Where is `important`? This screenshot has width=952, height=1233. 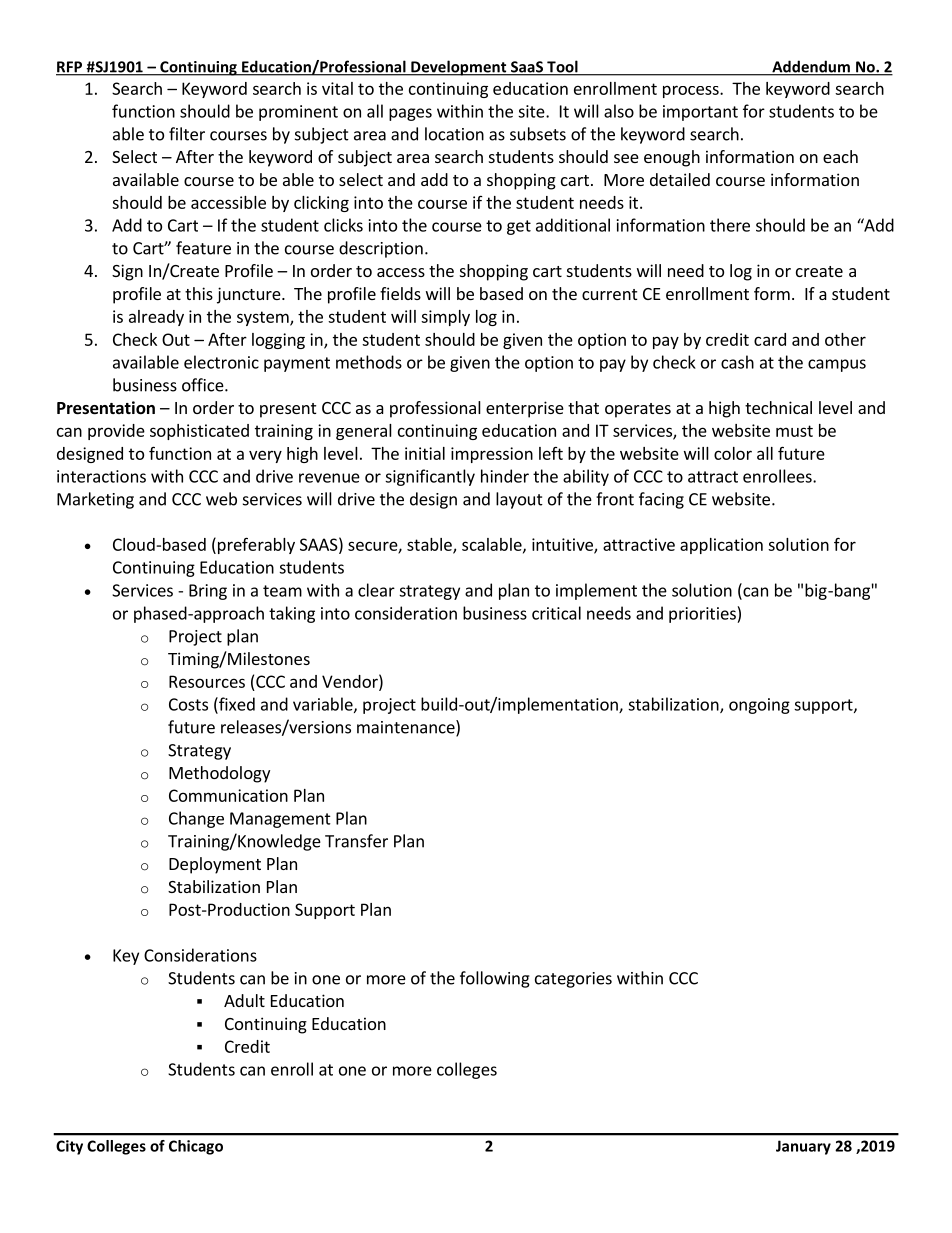
important is located at coordinates (700, 113).
